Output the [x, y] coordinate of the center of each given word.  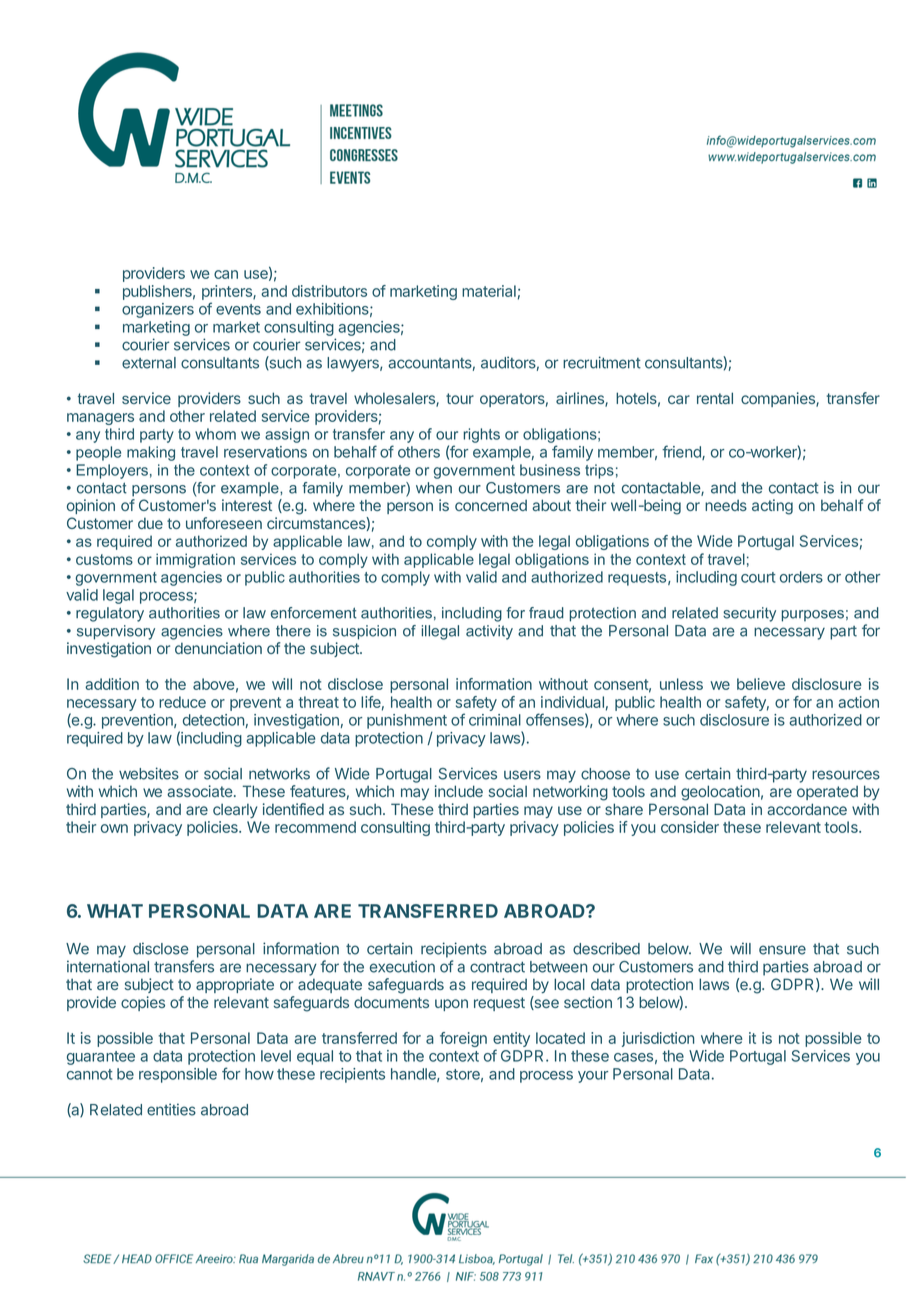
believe [761, 684]
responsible [178, 1075]
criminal [495, 720]
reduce [182, 702]
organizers [158, 310]
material [489, 291]
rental [715, 398]
